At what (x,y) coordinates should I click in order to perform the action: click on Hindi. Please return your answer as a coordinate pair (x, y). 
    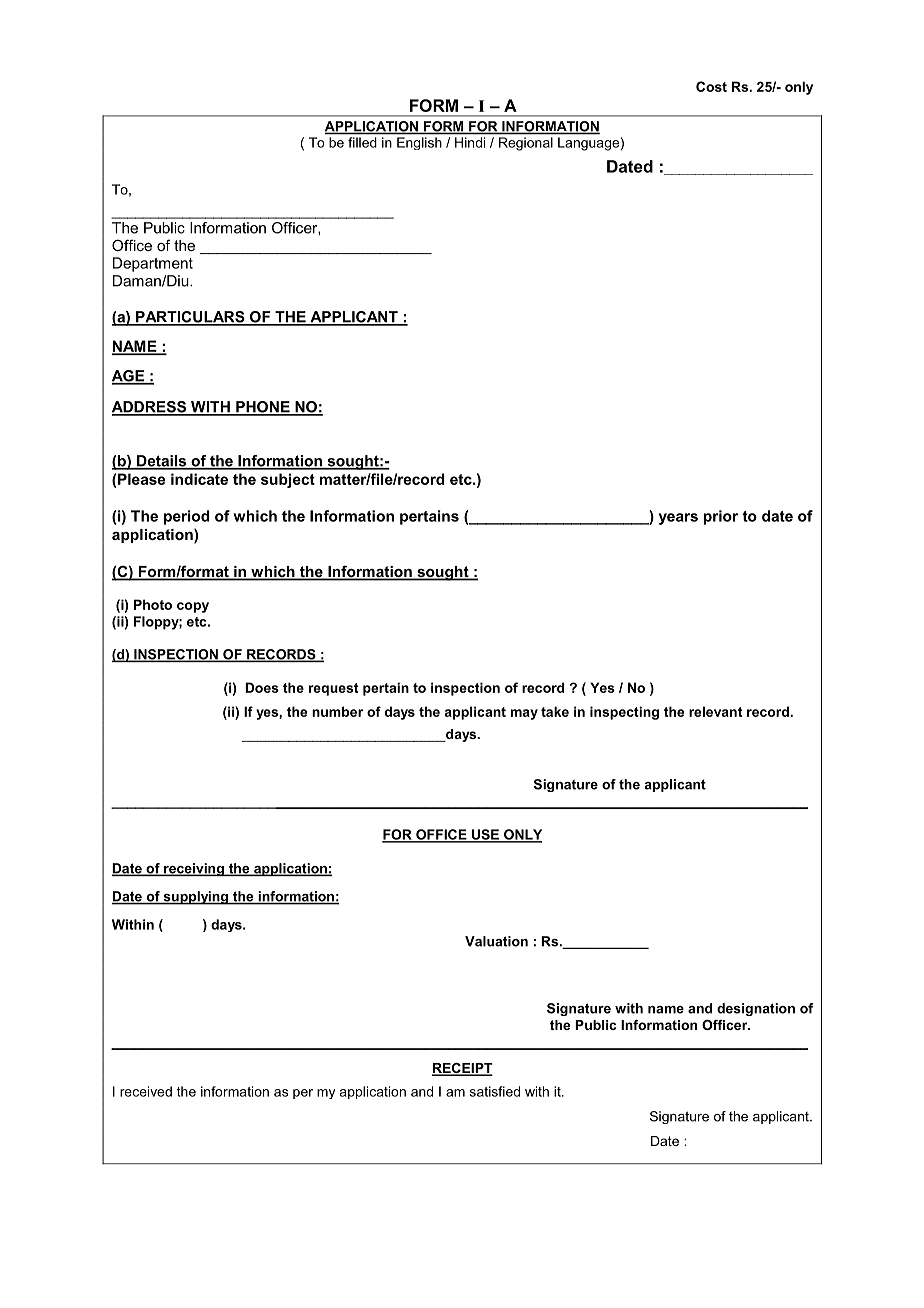
    Looking at the image, I should click on (470, 142).
